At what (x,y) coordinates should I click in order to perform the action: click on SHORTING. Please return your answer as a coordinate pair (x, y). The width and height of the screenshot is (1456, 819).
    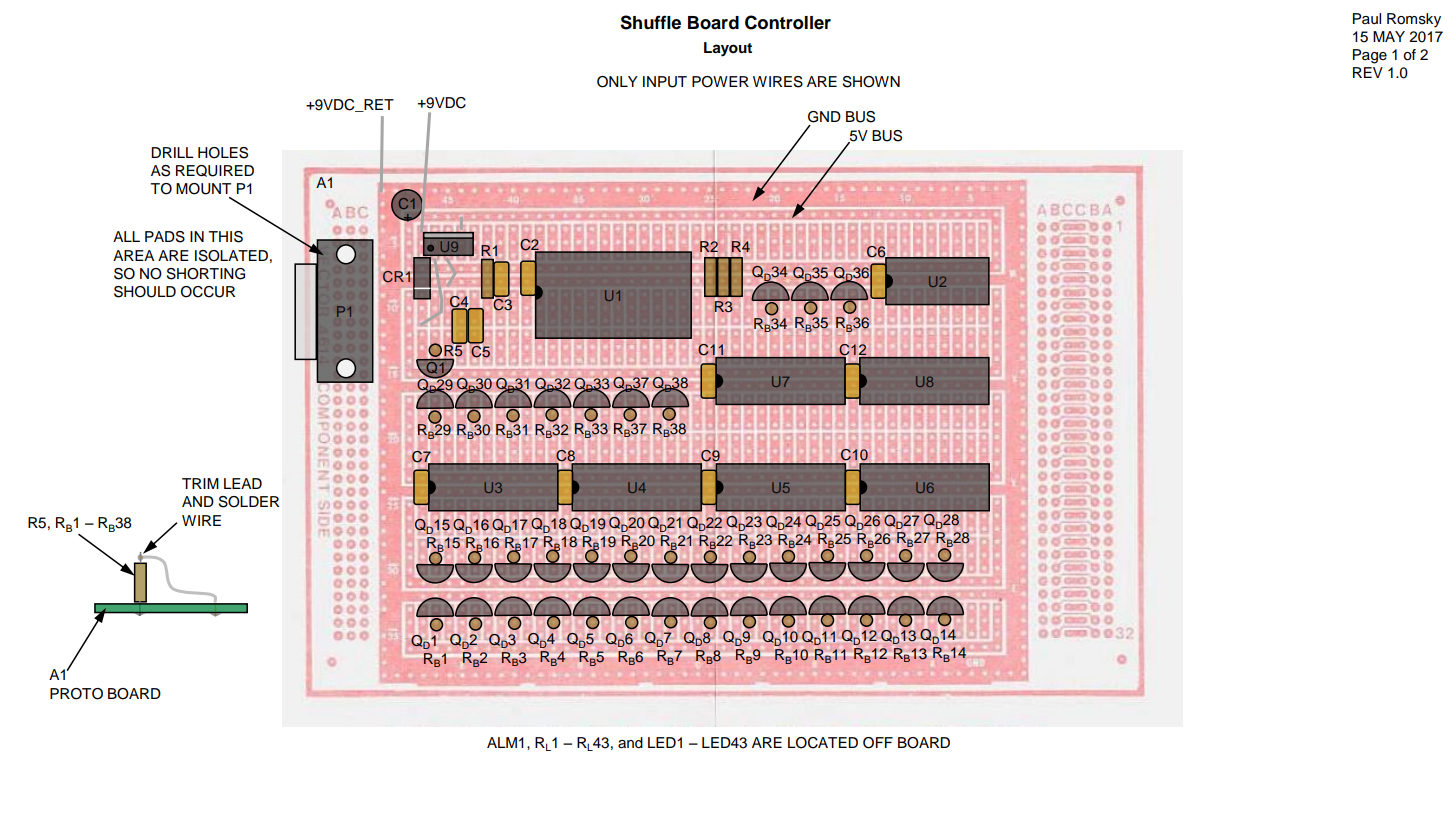
    Looking at the image, I should click on (206, 274).
